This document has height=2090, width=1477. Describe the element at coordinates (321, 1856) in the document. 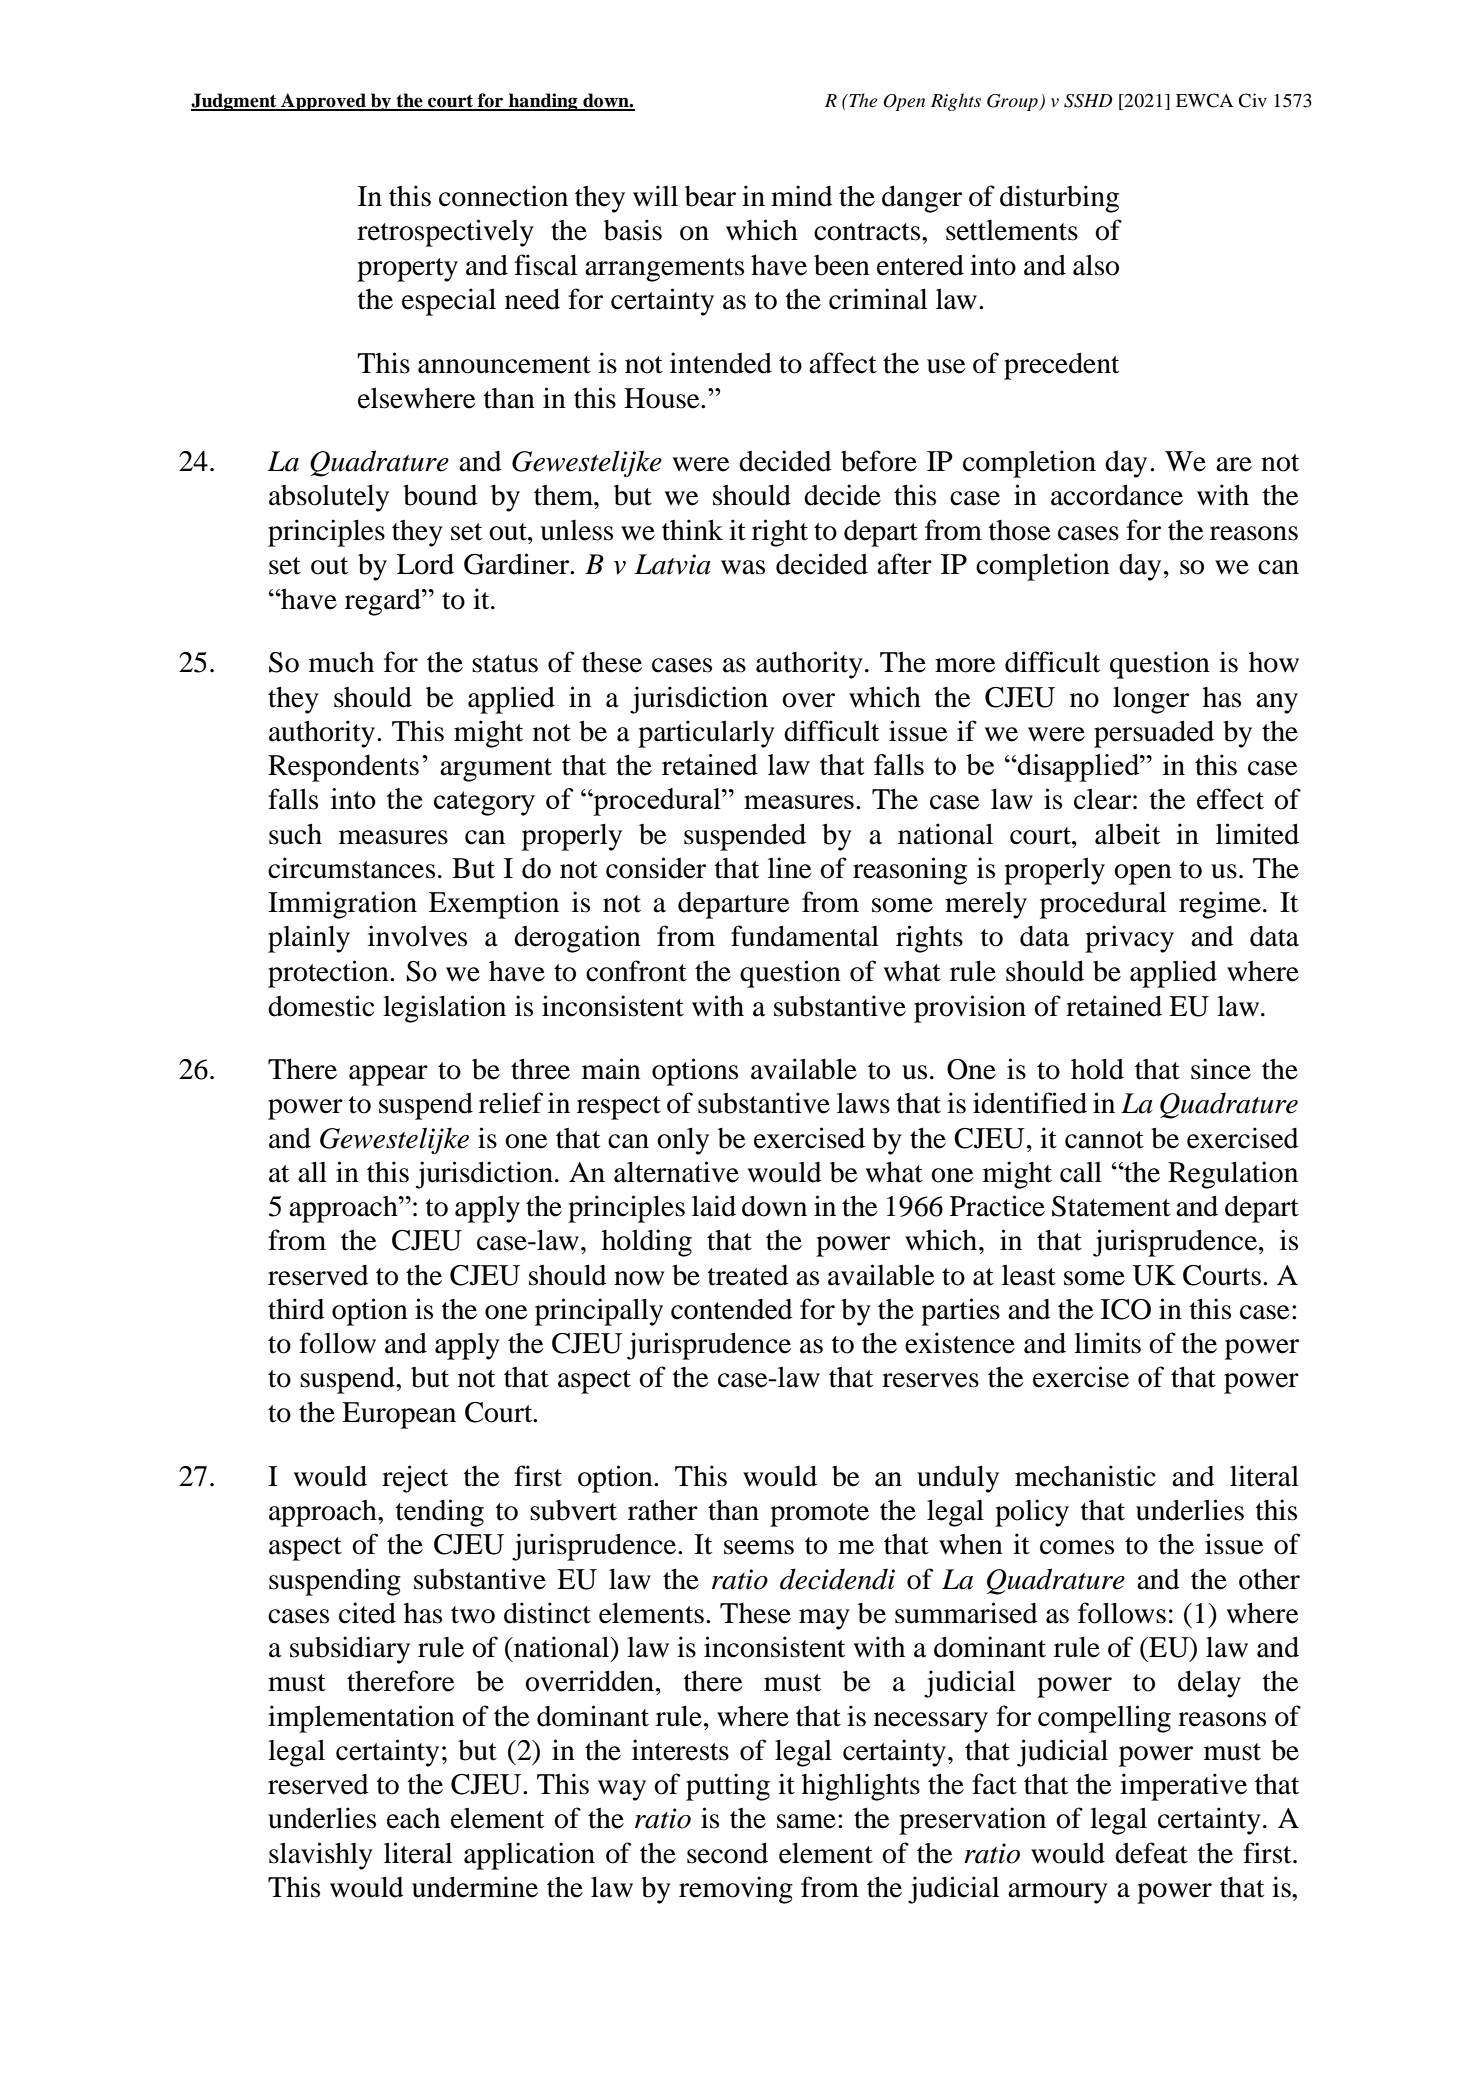

I see `slavishly` at that location.
